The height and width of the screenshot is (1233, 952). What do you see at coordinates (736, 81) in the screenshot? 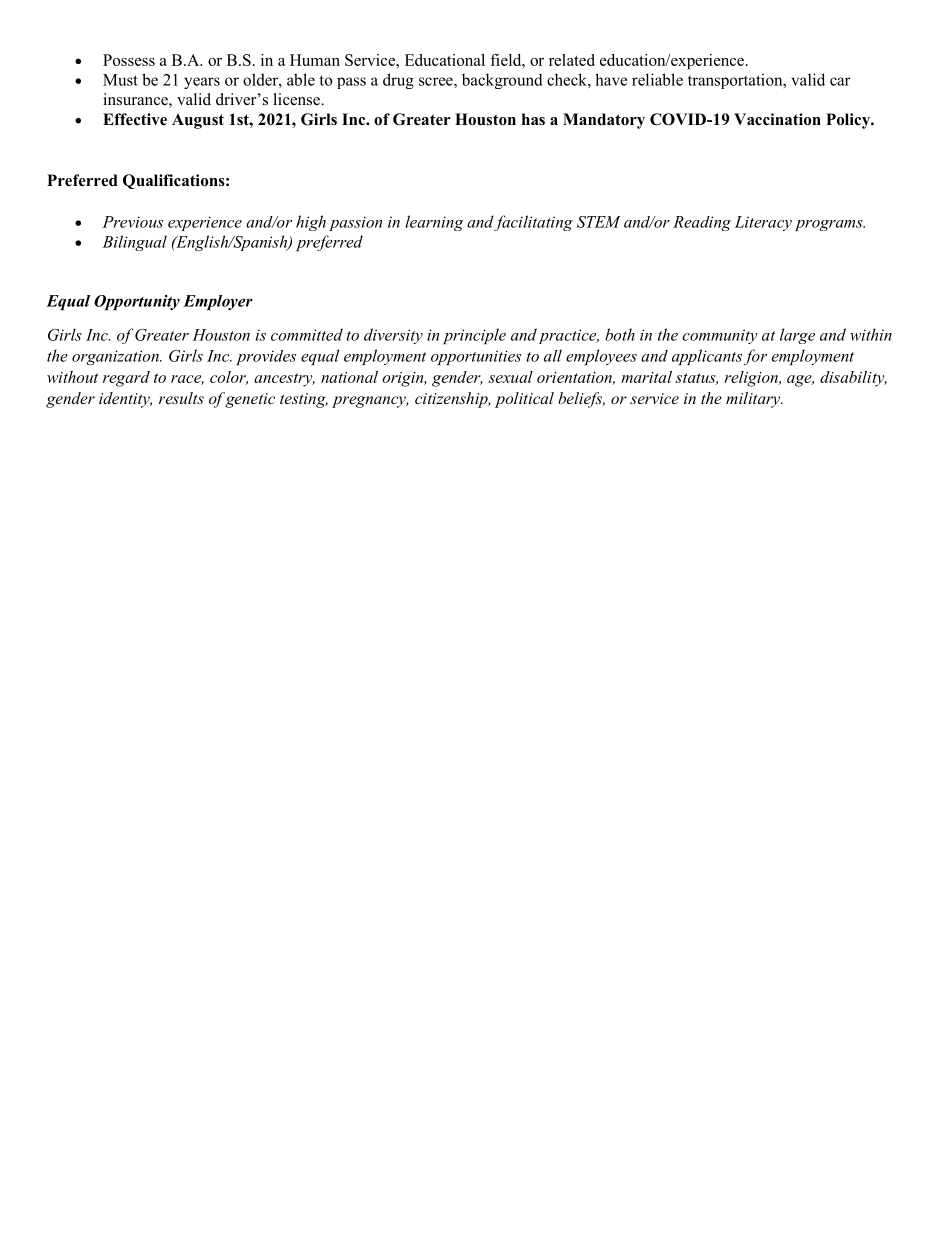
I see `transportation` at bounding box center [736, 81].
